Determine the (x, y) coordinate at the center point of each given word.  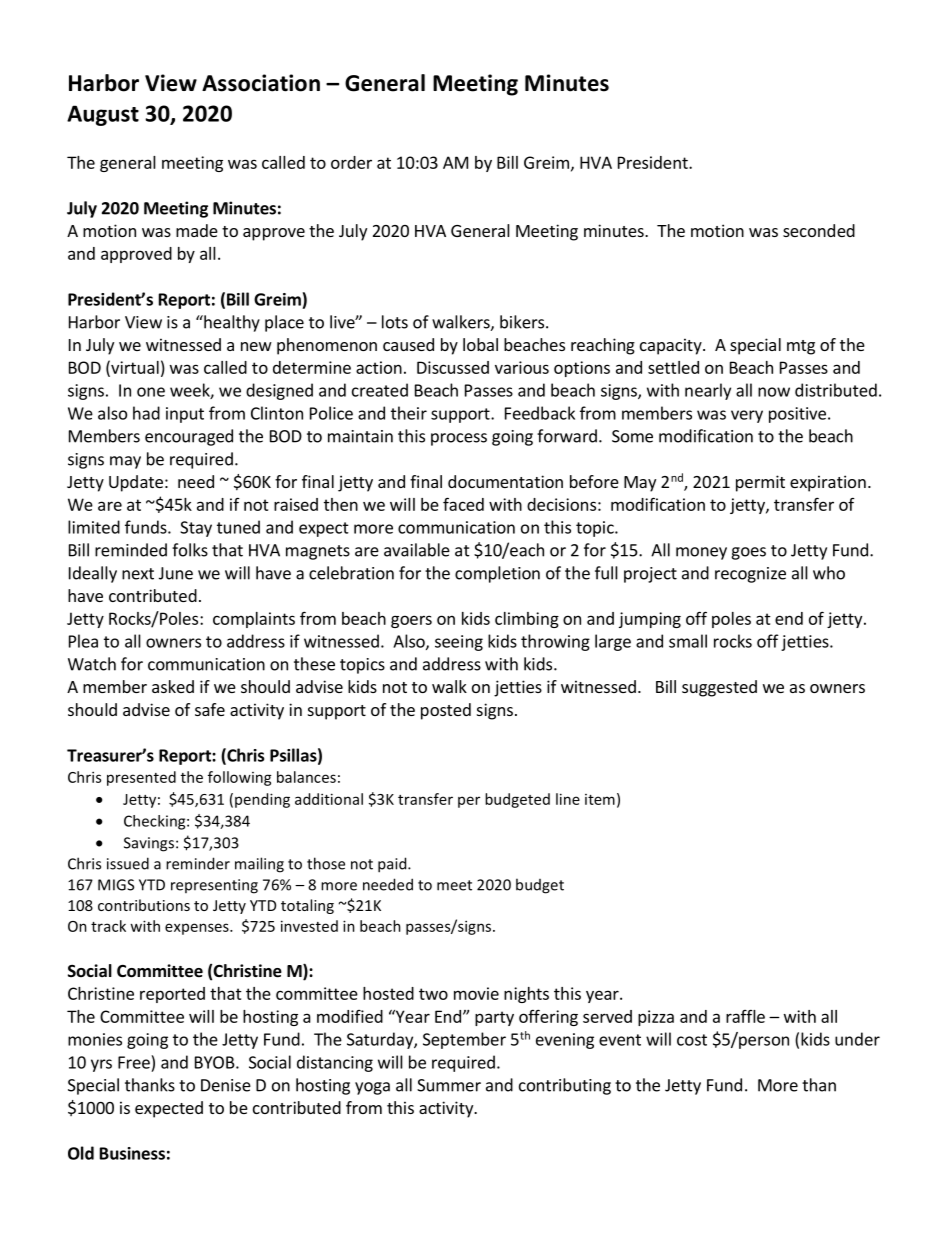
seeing (459, 643)
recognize (750, 575)
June (176, 573)
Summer (449, 1085)
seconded (819, 230)
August (103, 115)
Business (132, 1153)
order (351, 162)
